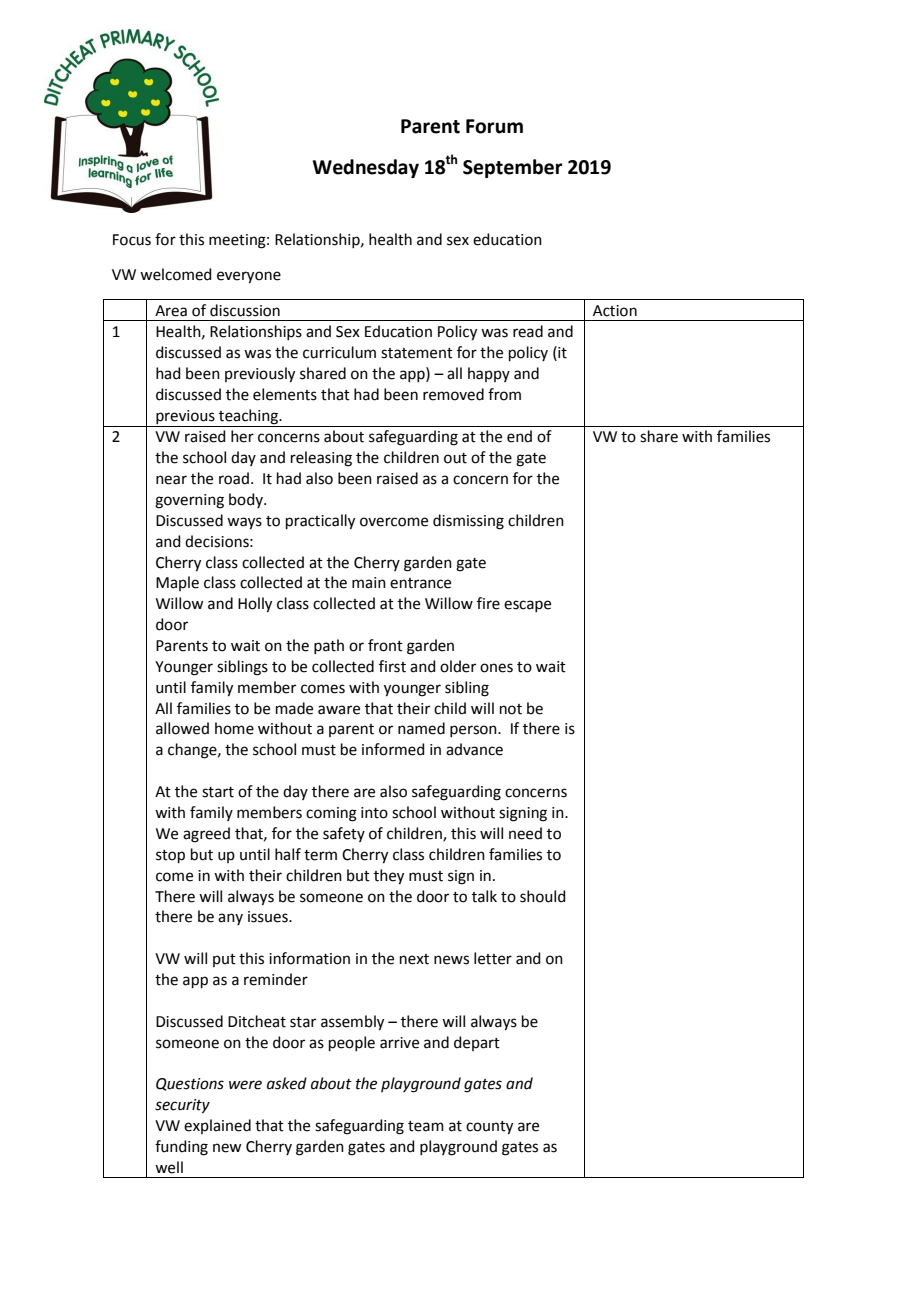  What do you see at coordinates (527, 606) in the screenshot?
I see `escape` at bounding box center [527, 606].
